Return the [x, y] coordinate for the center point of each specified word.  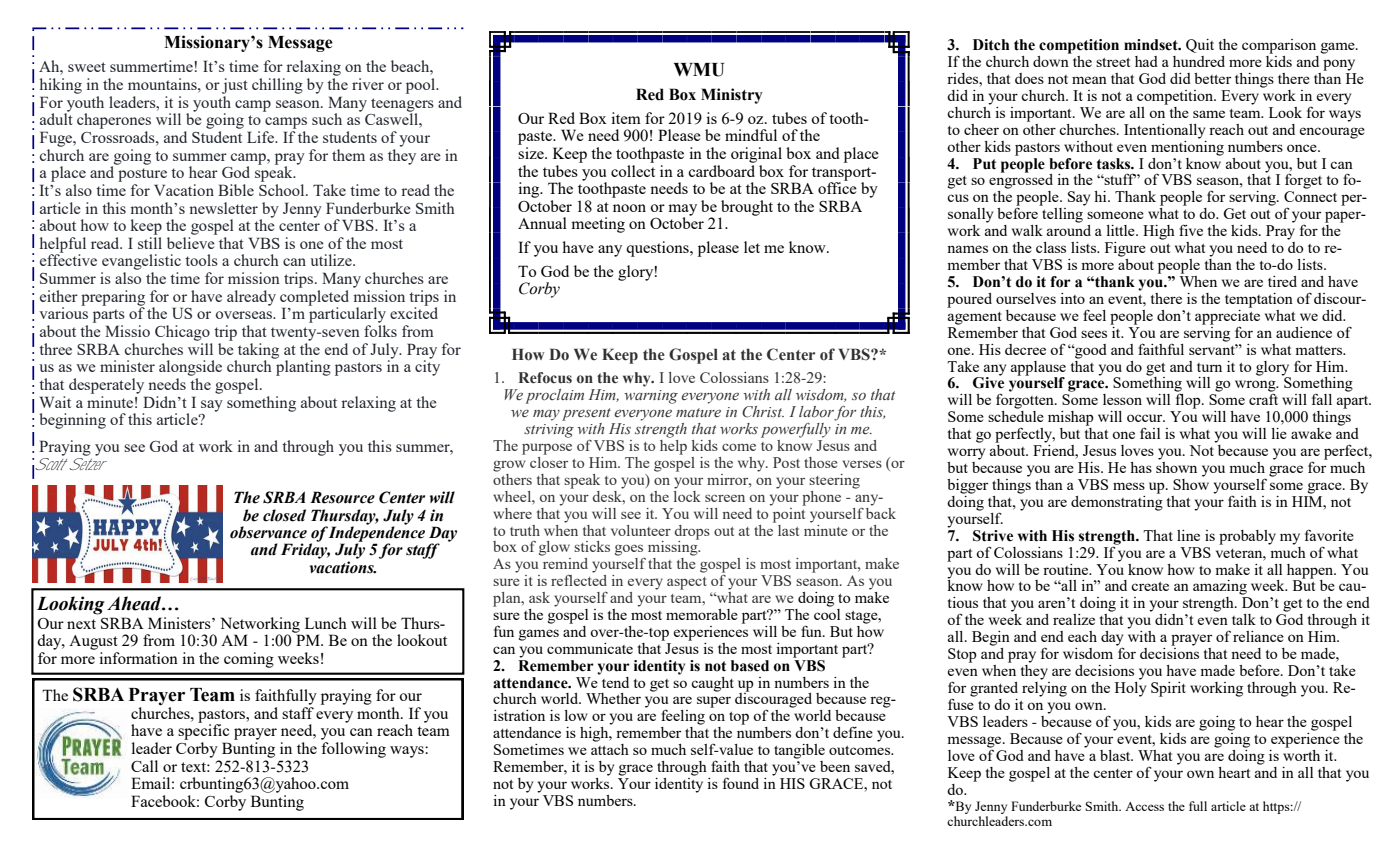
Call [144, 766]
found [741, 783]
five [1191, 230]
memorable [702, 614]
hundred [1199, 61]
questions [658, 249]
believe [191, 243]
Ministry [732, 96]
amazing [1220, 587]
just [235, 86]
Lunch [326, 623]
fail [1150, 433]
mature [698, 412]
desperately [106, 386]
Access [1144, 806]
